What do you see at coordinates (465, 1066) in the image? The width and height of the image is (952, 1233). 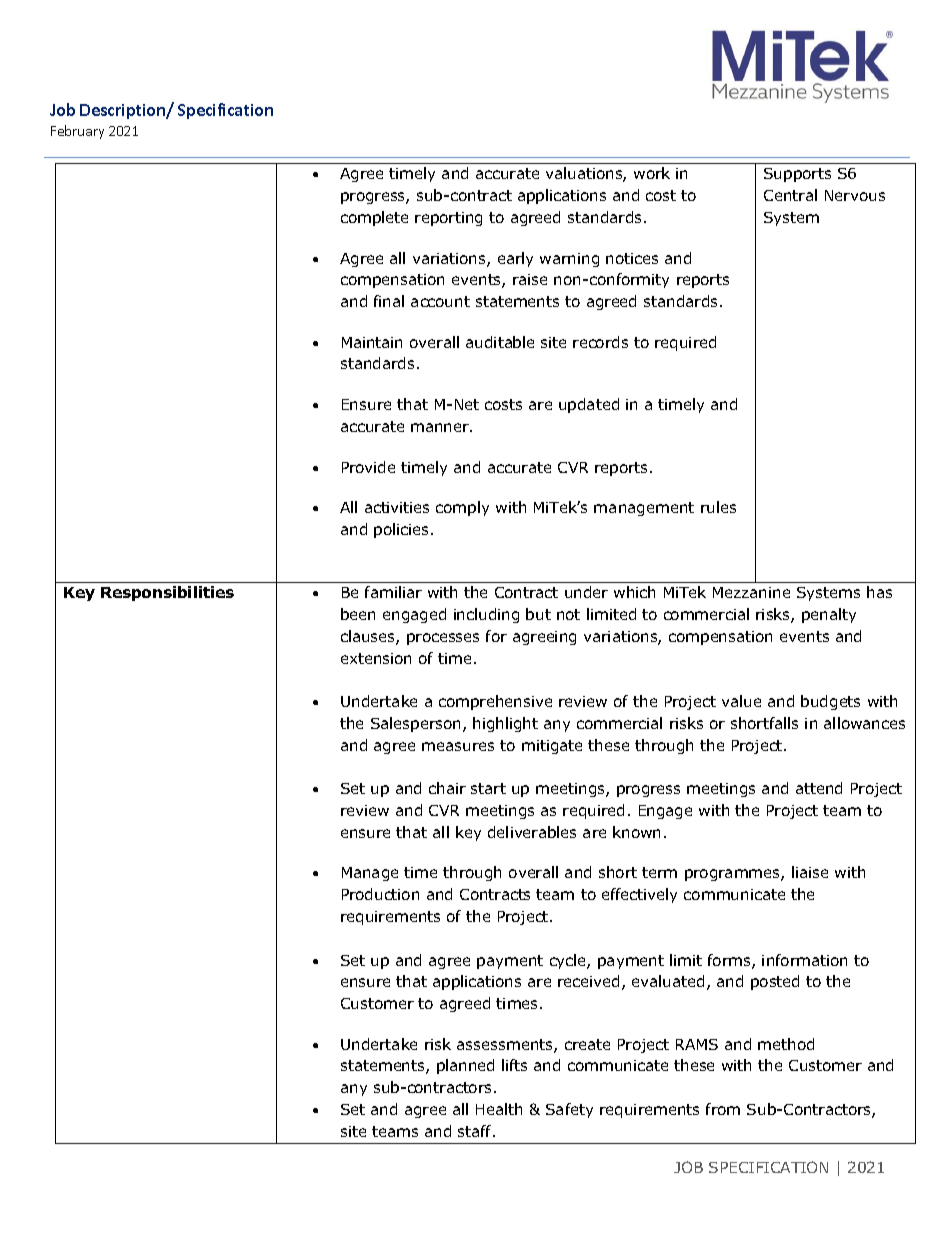 I see `planned` at bounding box center [465, 1066].
